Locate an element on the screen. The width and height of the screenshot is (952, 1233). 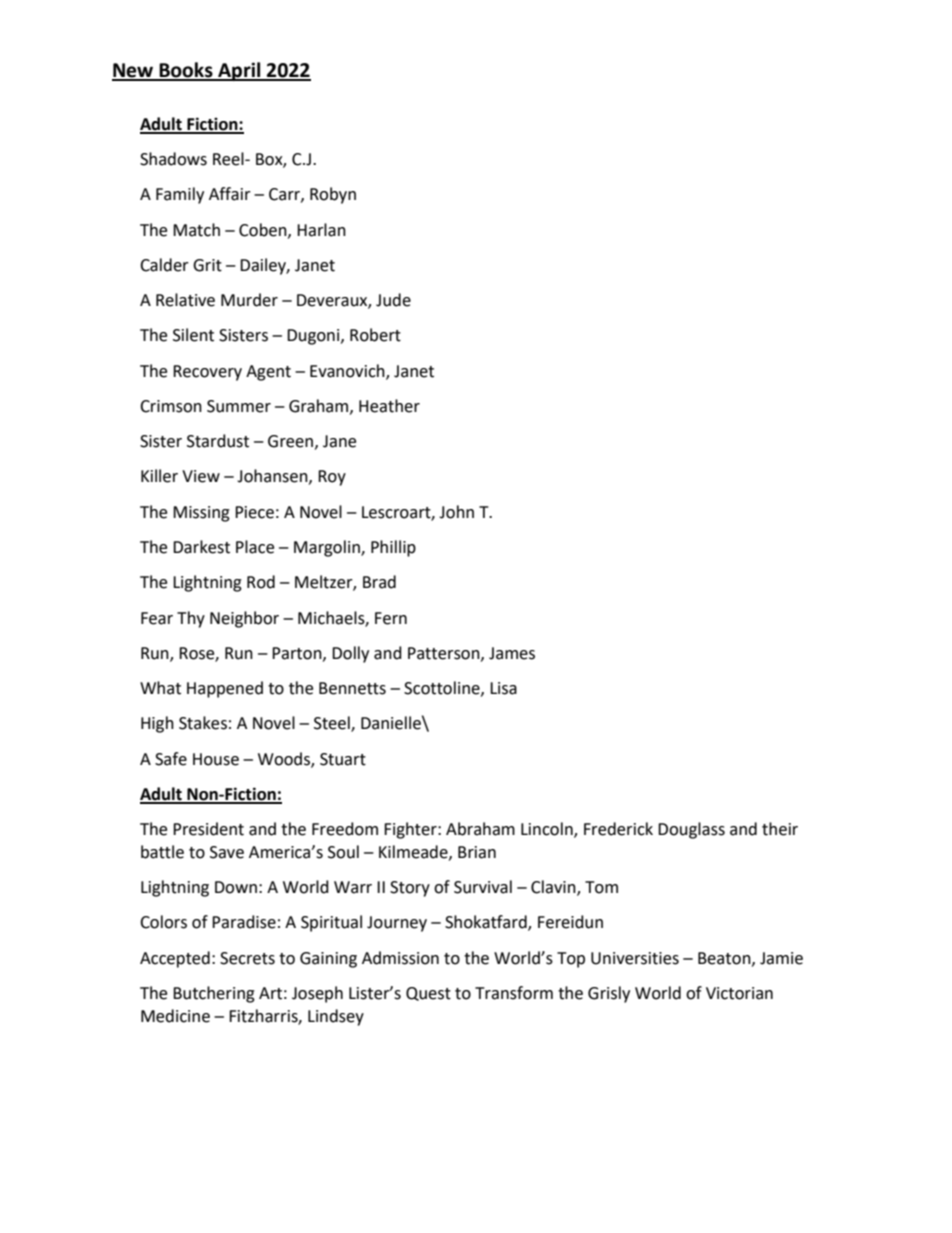
Abraham is located at coordinates (480, 829).
